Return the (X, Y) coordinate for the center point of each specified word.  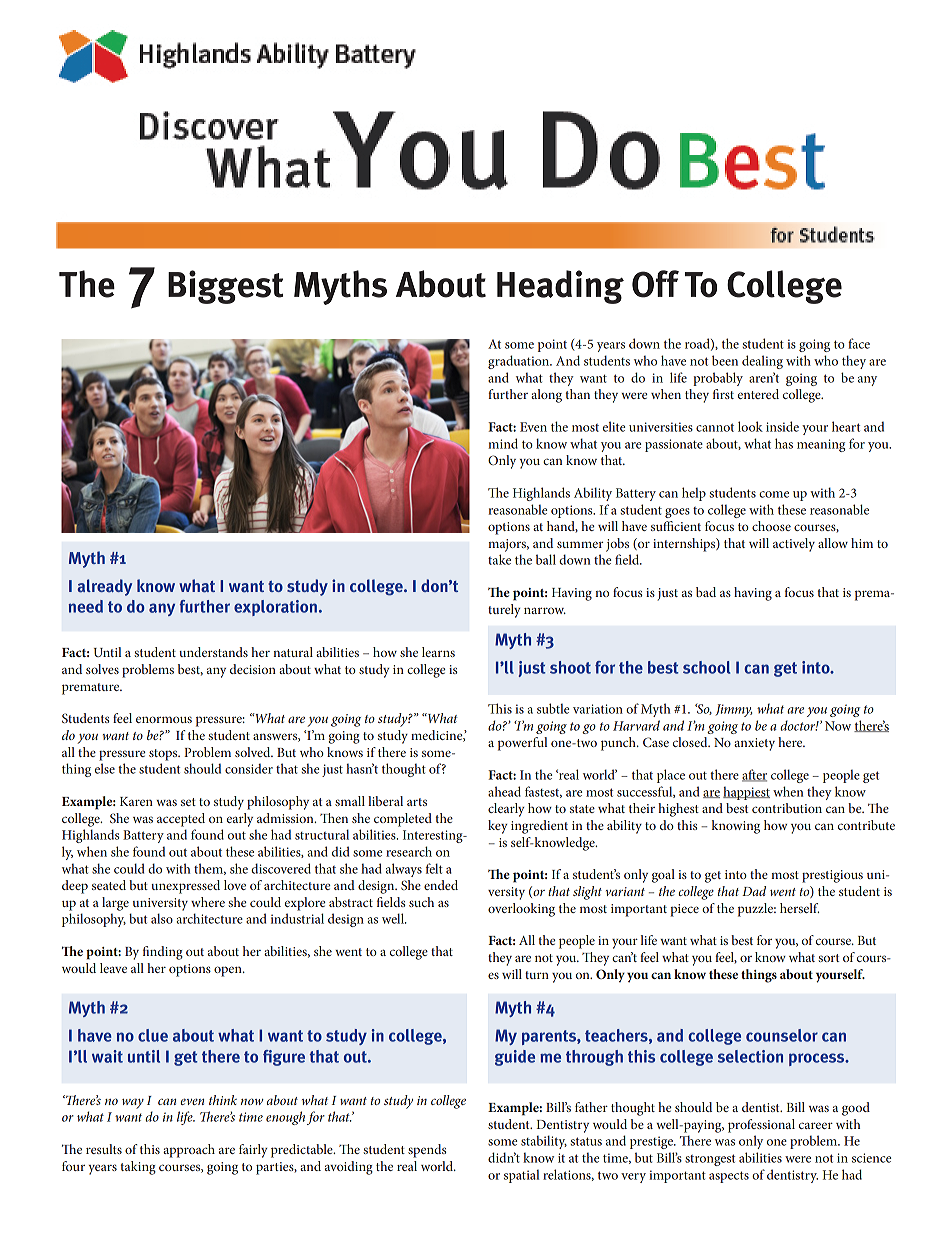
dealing (762, 362)
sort (829, 958)
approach (189, 1151)
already (104, 587)
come (774, 494)
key (498, 827)
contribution (787, 808)
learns (438, 652)
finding (163, 953)
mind (503, 443)
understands (213, 652)
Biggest (225, 287)
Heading (560, 287)
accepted (181, 820)
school (706, 667)
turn (537, 975)
